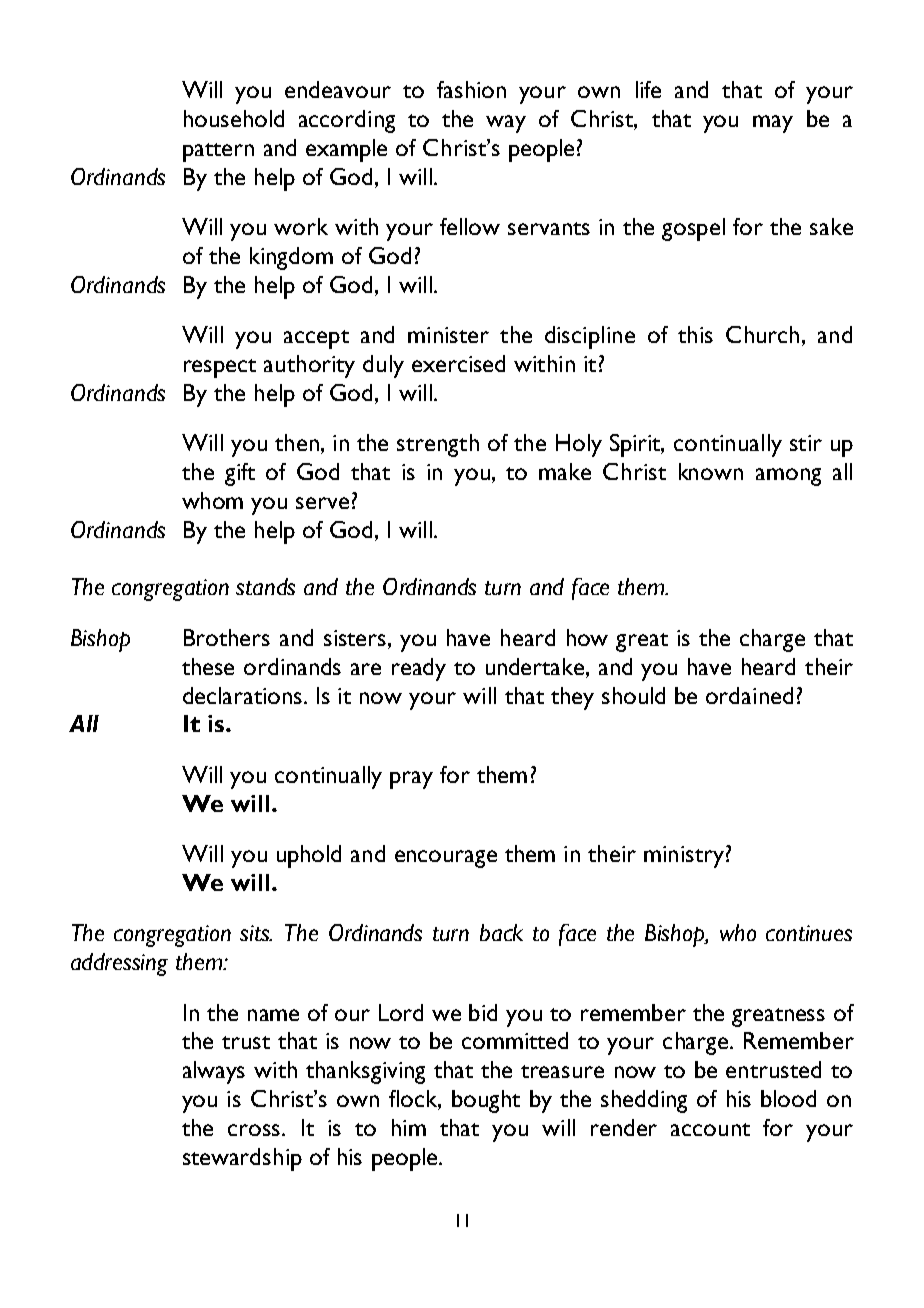 Image resolution: width=924 pixels, height=1308 pixels. Describe the element at coordinates (486, 1101) in the image. I see `bought` at that location.
